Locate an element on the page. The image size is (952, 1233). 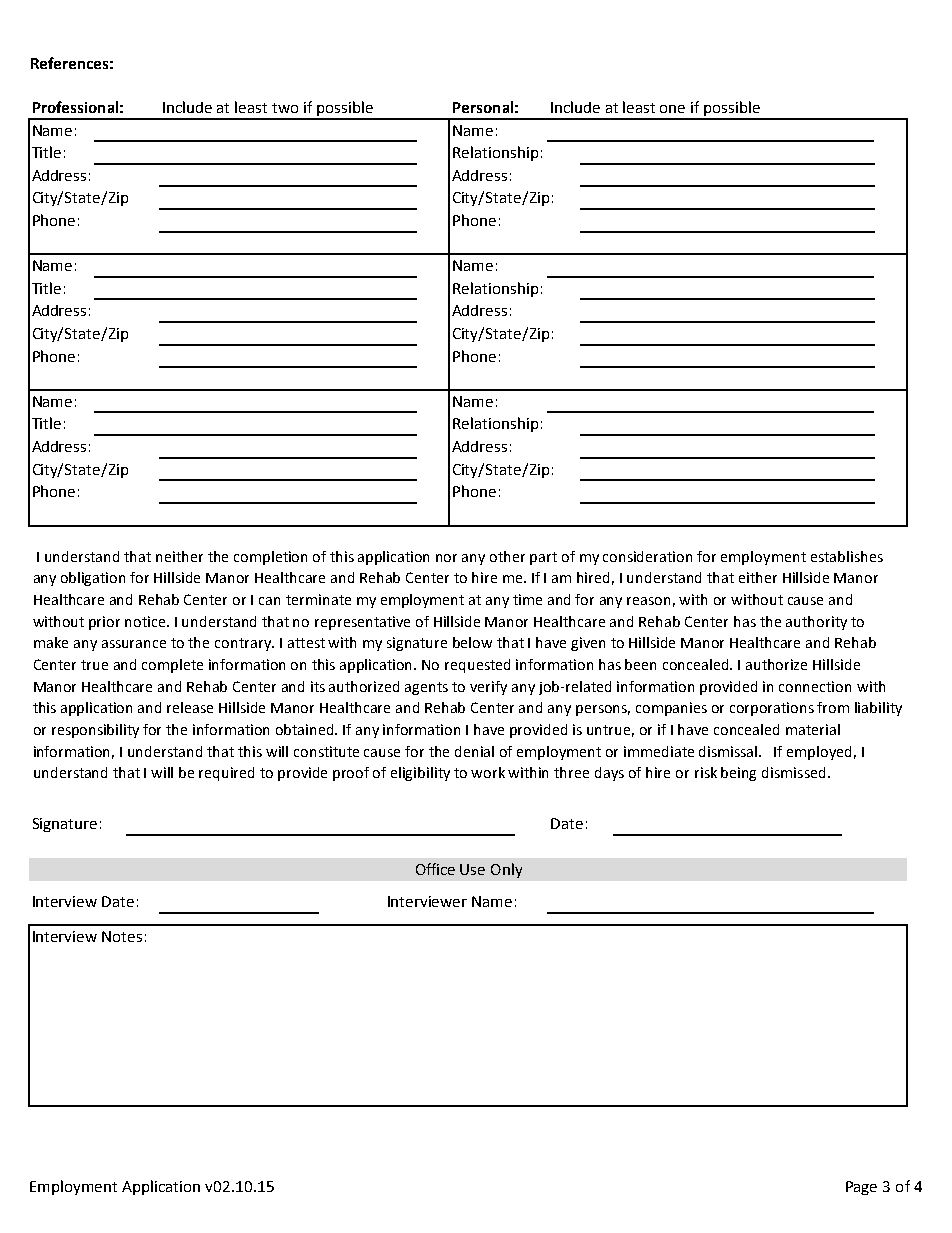
part is located at coordinates (543, 558).
